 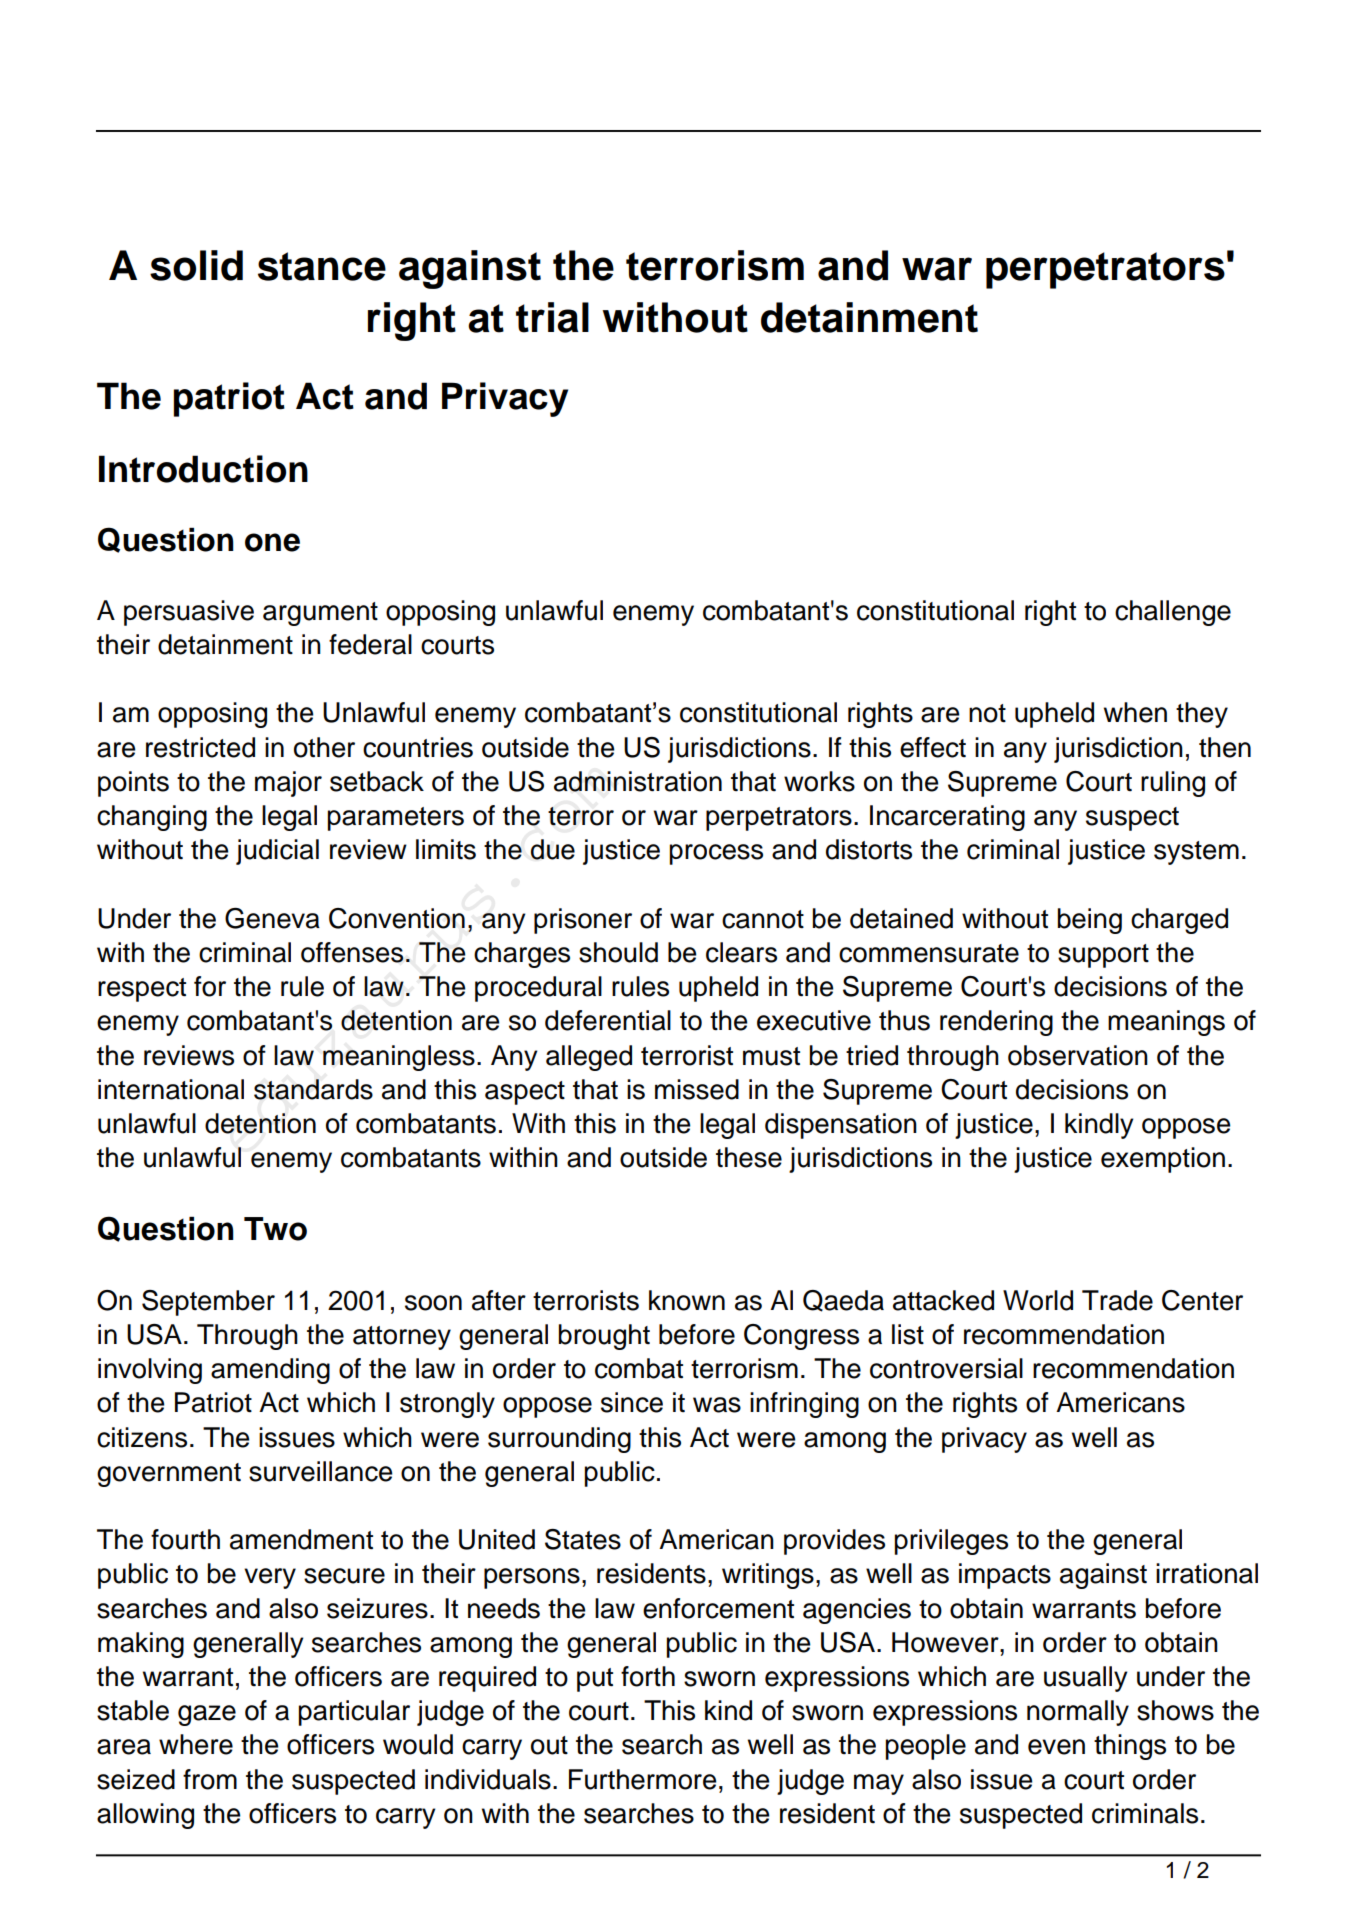 I want to click on trial, so click(x=552, y=317).
